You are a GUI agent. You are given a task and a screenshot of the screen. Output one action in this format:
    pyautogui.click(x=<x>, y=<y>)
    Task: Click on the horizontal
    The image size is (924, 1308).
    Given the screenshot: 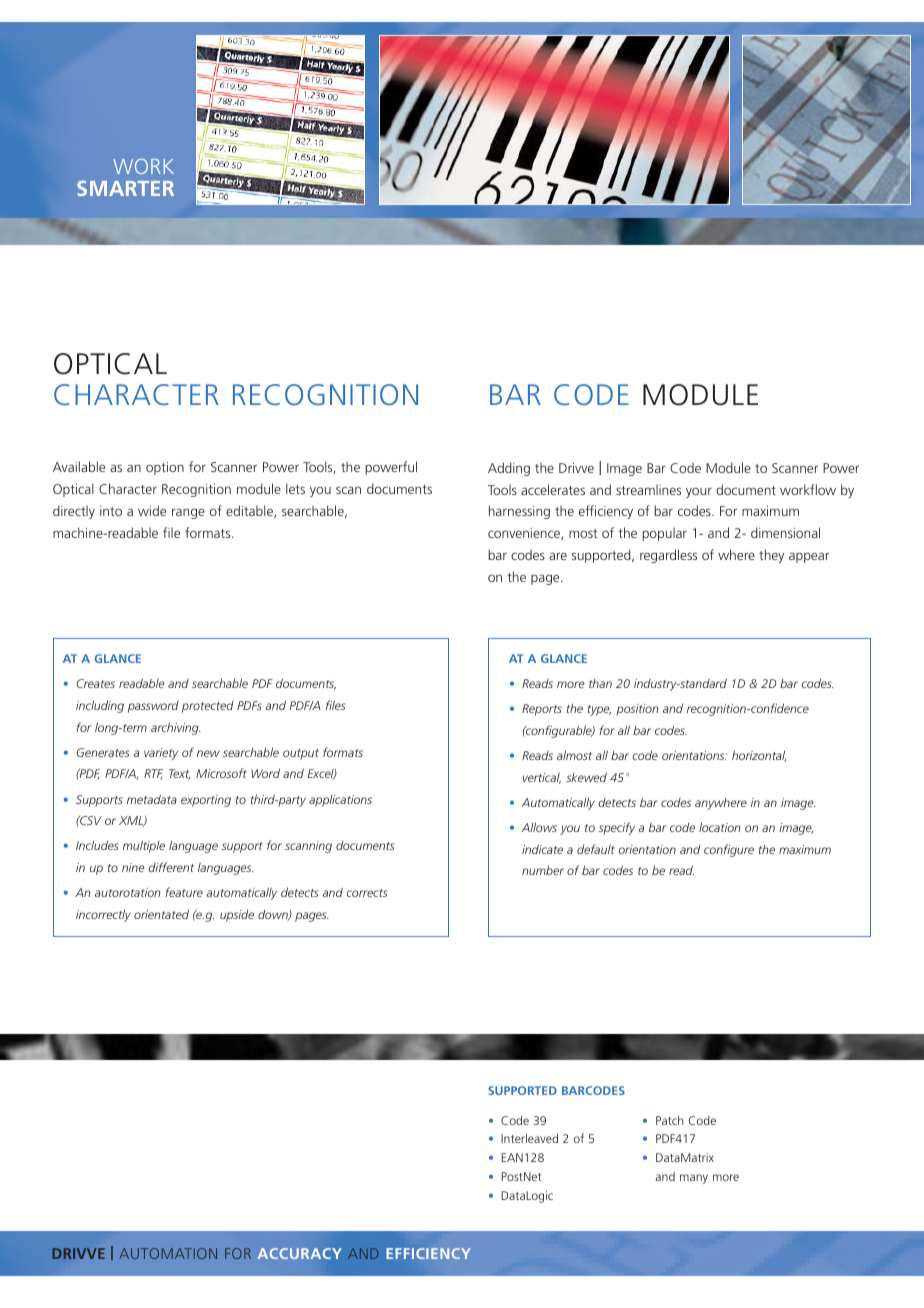 What is the action you would take?
    pyautogui.click(x=759, y=756)
